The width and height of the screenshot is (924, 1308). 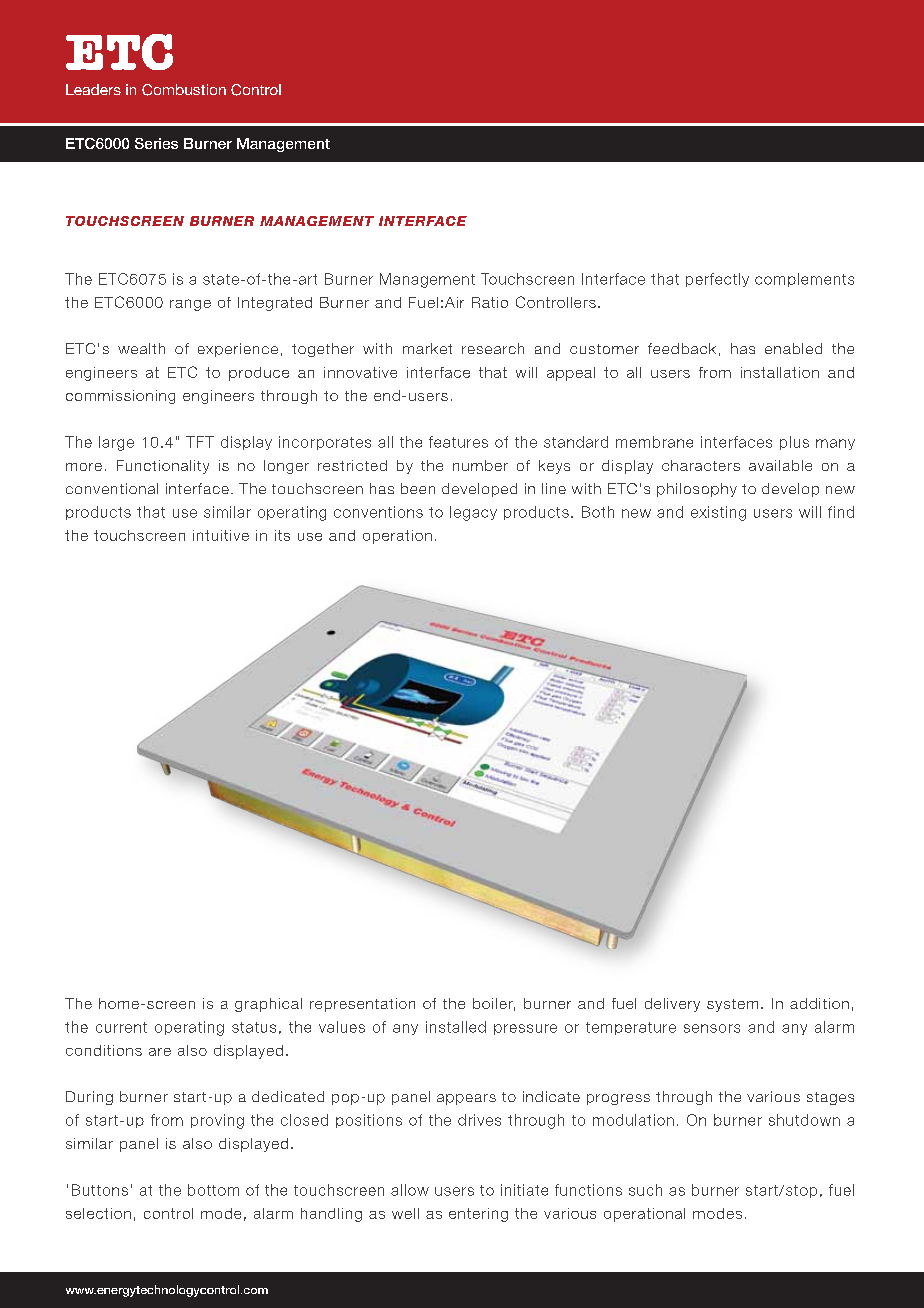 What do you see at coordinates (213, 1190) in the screenshot?
I see `bottom` at bounding box center [213, 1190].
